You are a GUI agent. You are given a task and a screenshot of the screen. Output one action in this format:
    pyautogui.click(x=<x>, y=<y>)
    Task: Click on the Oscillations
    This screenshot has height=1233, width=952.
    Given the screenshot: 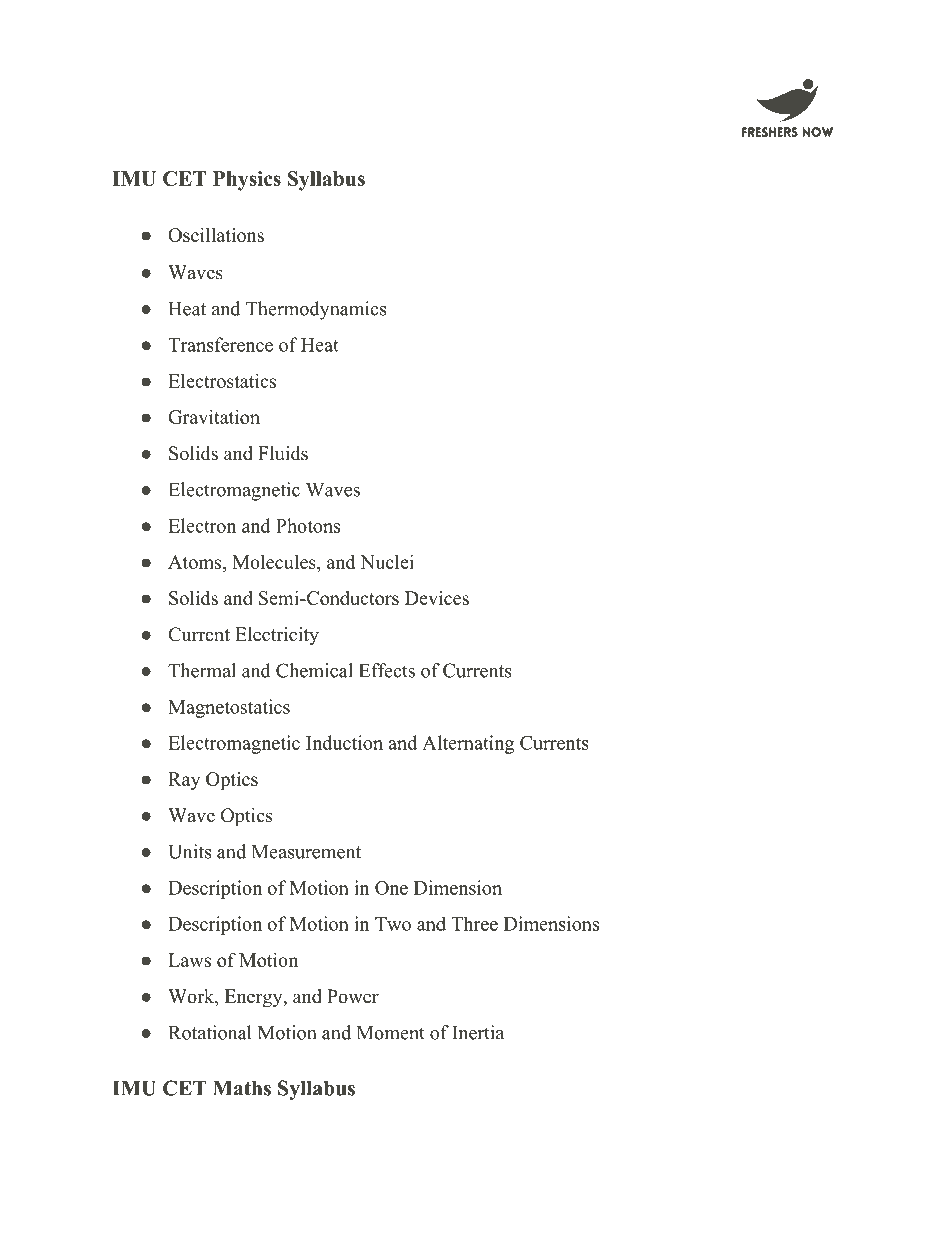 What is the action you would take?
    pyautogui.click(x=216, y=234)
